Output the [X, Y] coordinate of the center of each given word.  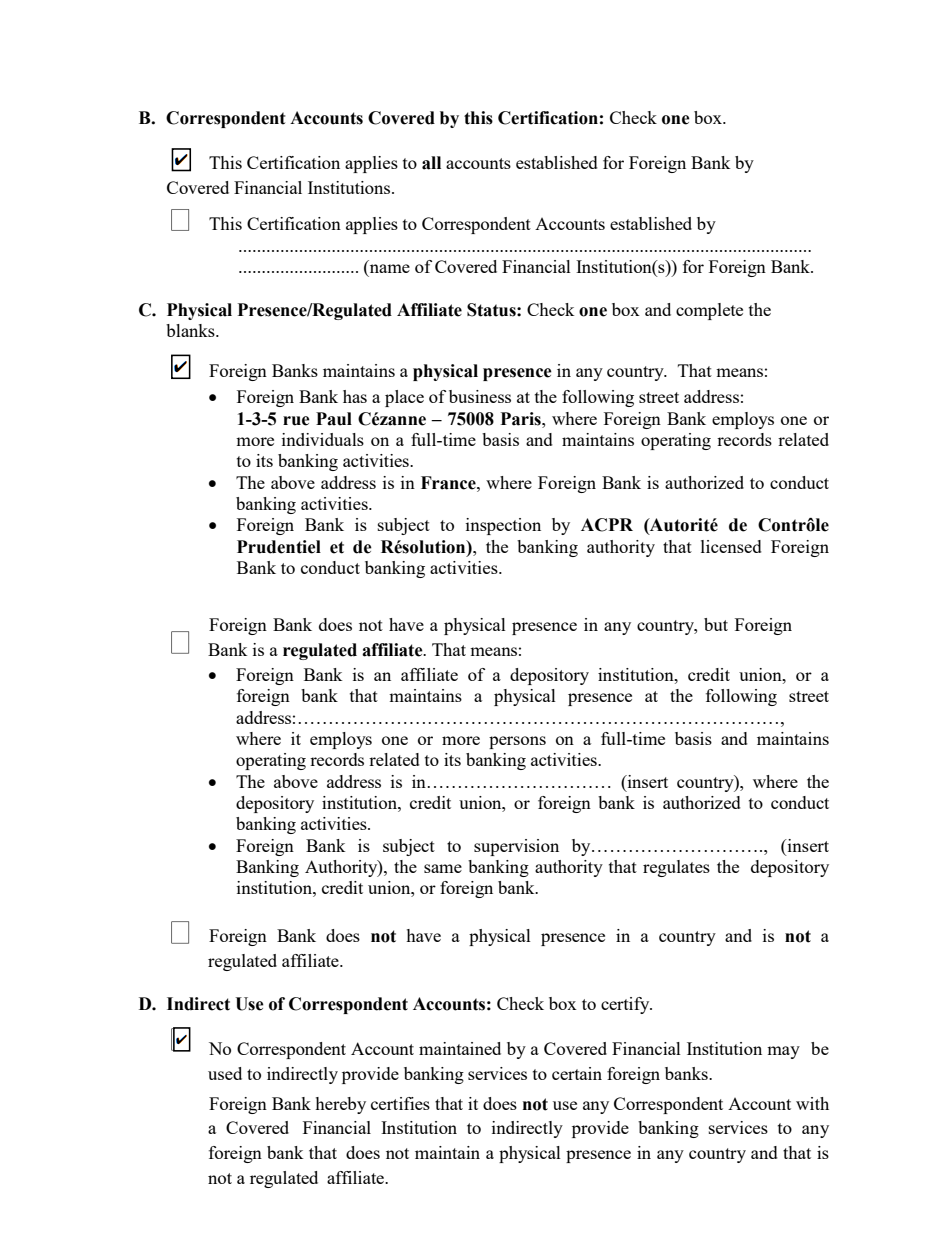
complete [709, 311]
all [431, 163]
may [783, 1052]
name [388, 270]
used [225, 1073]
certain [577, 1073]
